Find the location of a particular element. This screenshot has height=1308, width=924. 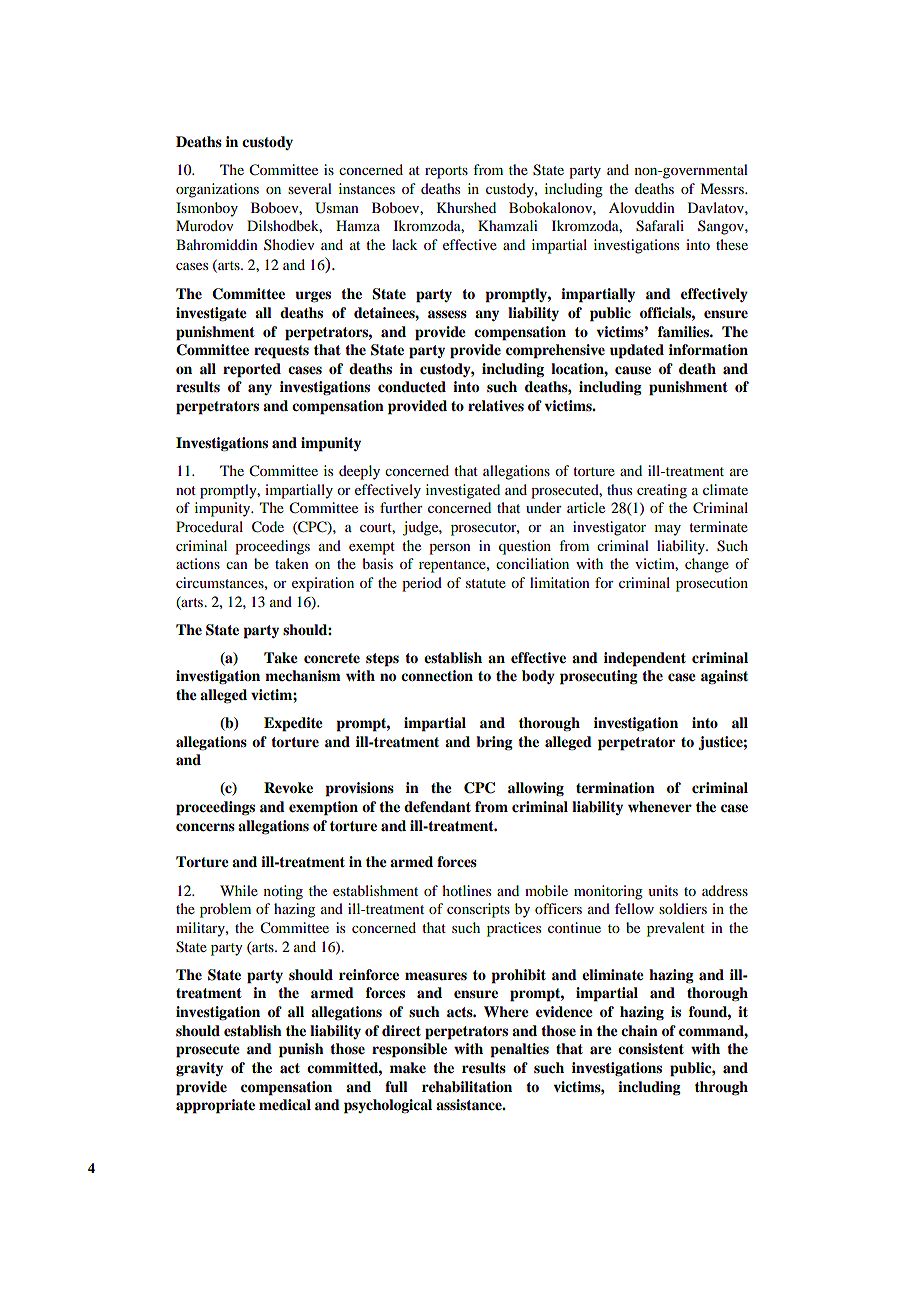

reports is located at coordinates (446, 172).
